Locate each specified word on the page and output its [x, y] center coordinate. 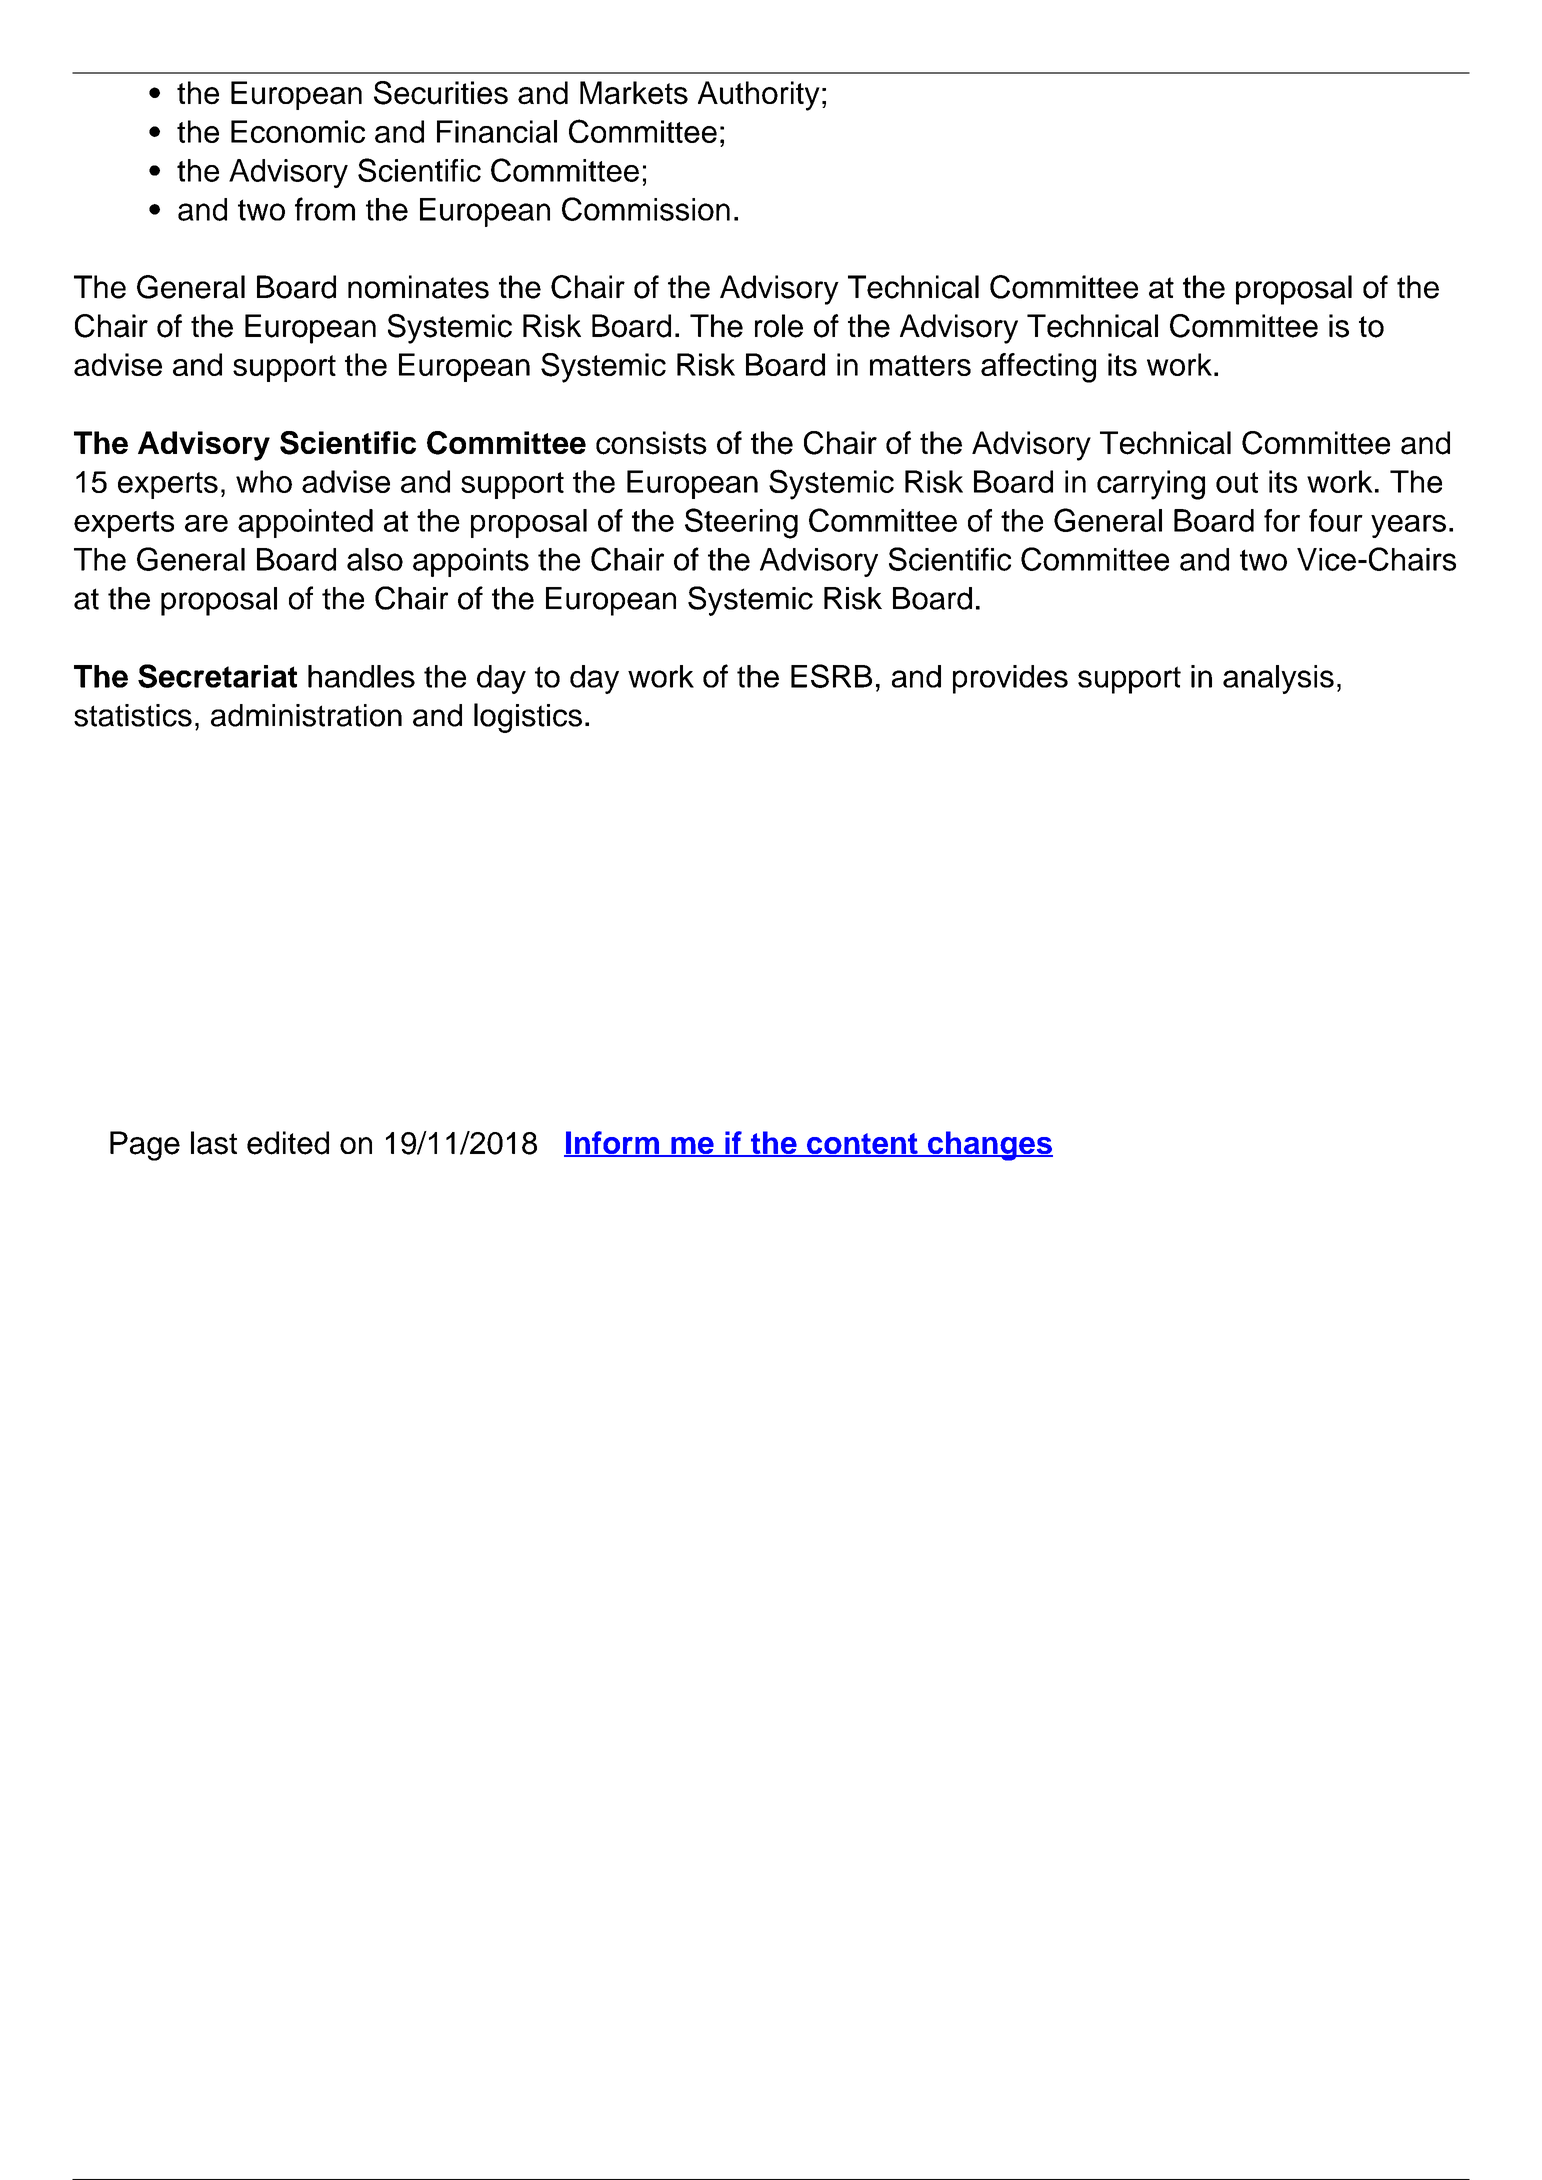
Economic [298, 131]
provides [1010, 679]
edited [288, 1143]
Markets [634, 93]
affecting [1038, 368]
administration [306, 715]
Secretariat [217, 676]
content [862, 1145]
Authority [759, 96]
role [779, 326]
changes [989, 1146]
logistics [528, 718]
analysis [1278, 679]
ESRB [831, 676]
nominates [418, 287]
